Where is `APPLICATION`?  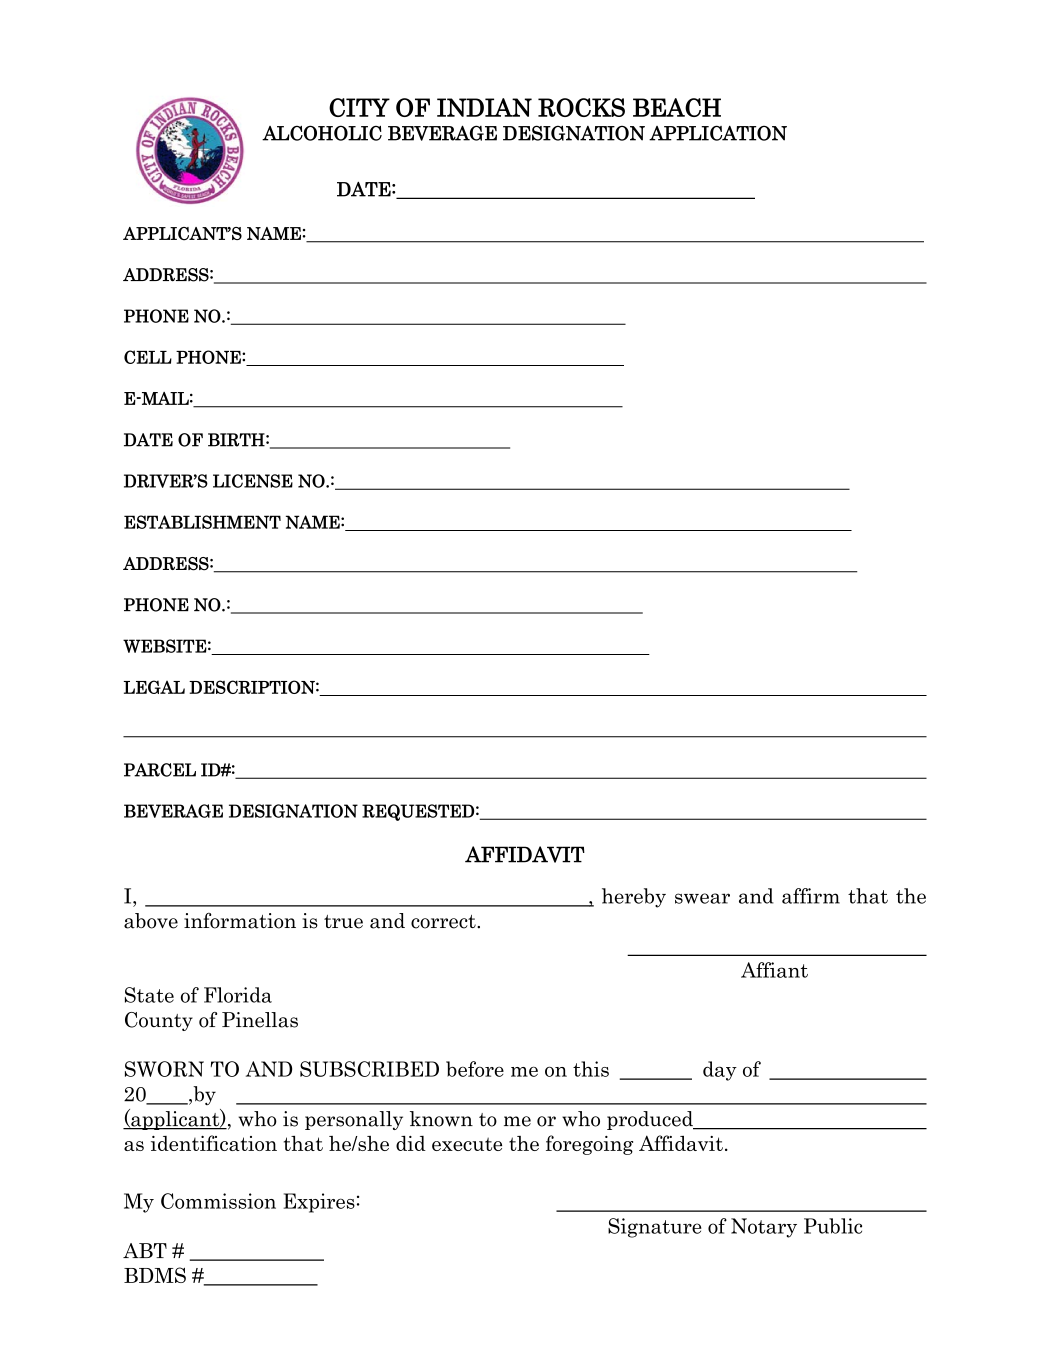 APPLICATION is located at coordinates (718, 133).
